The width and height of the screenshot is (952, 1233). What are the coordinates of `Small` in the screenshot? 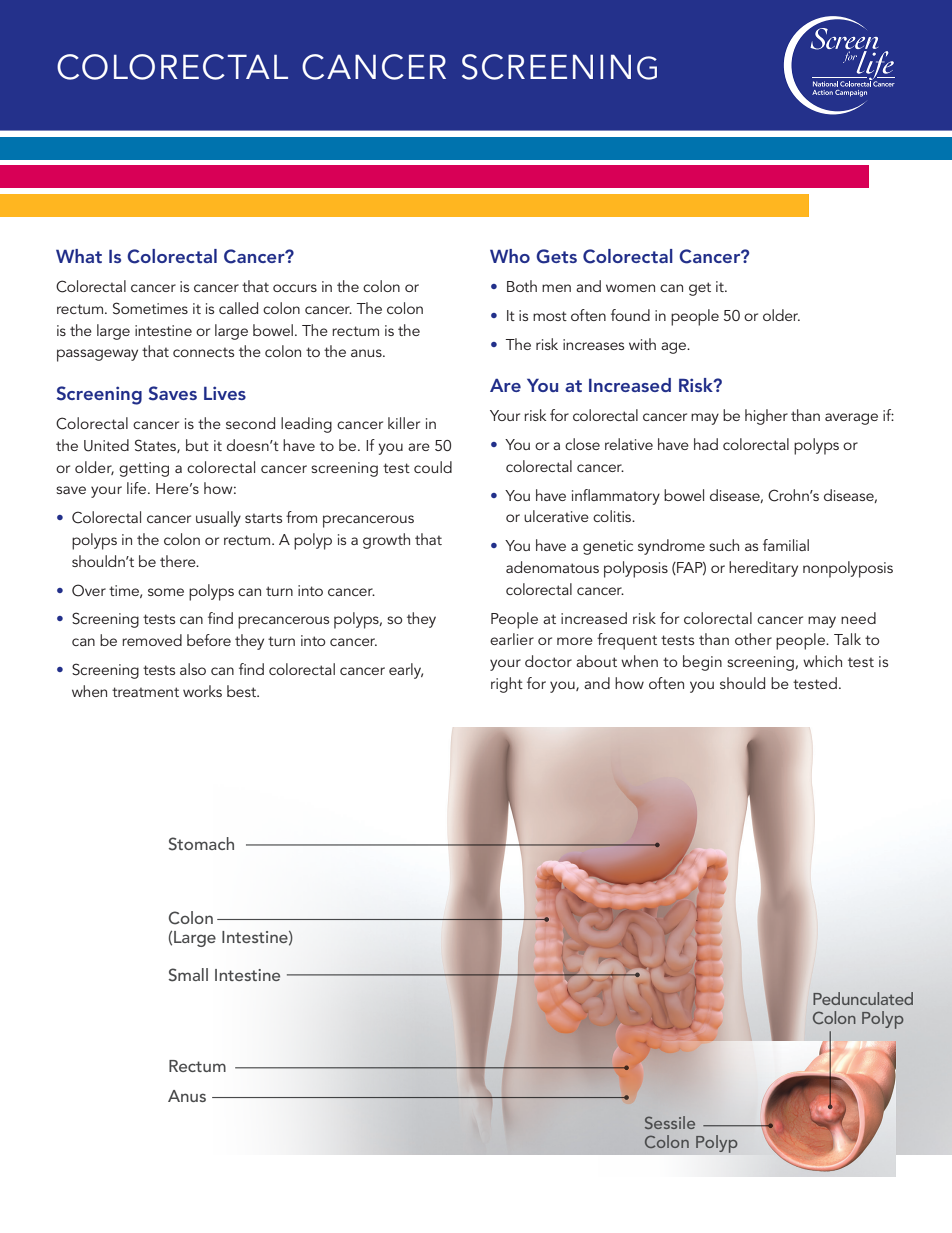 It's located at (188, 975).
